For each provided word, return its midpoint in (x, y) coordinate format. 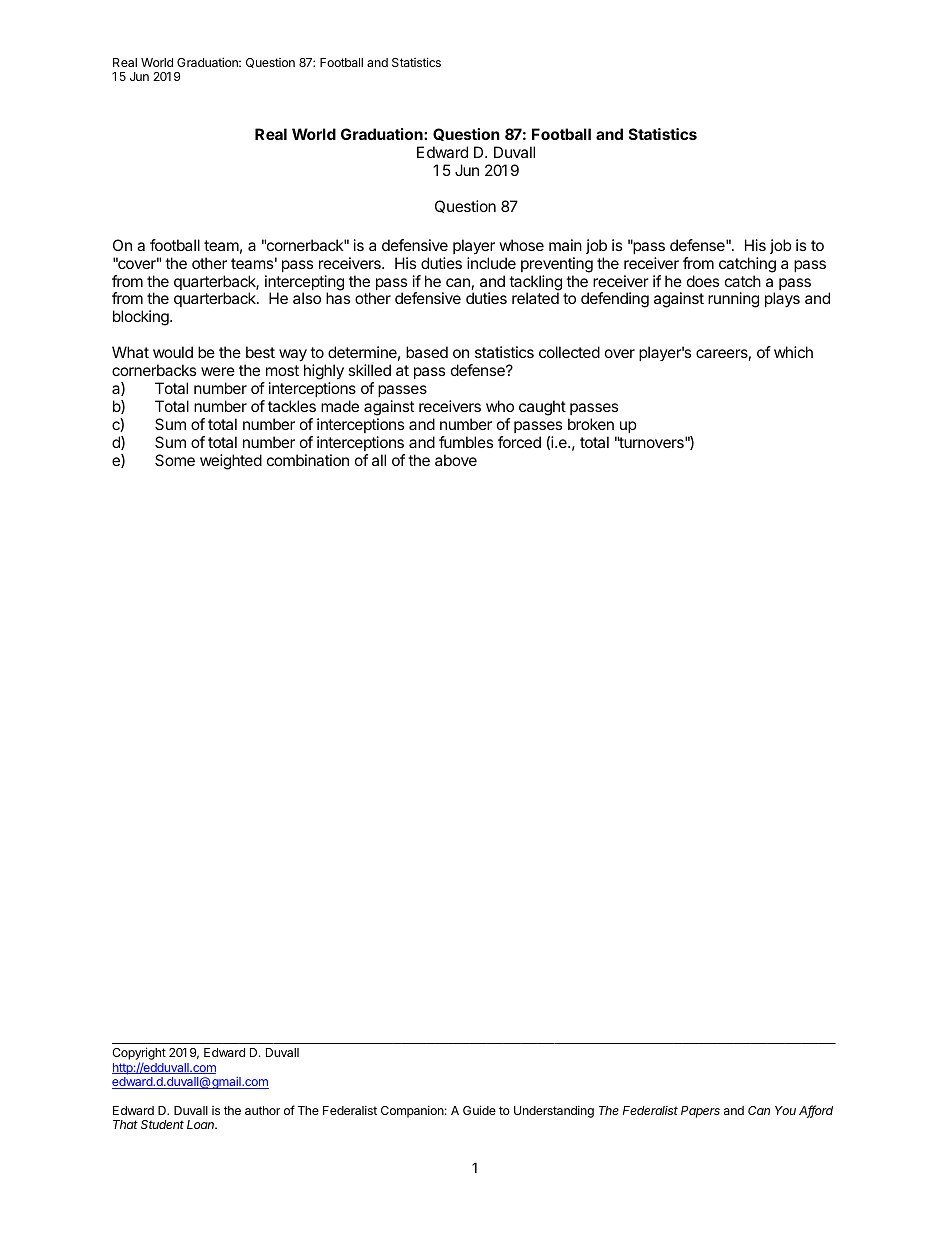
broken (591, 424)
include (491, 263)
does (703, 281)
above (456, 460)
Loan (202, 1124)
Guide (479, 1110)
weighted (231, 462)
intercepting (304, 284)
